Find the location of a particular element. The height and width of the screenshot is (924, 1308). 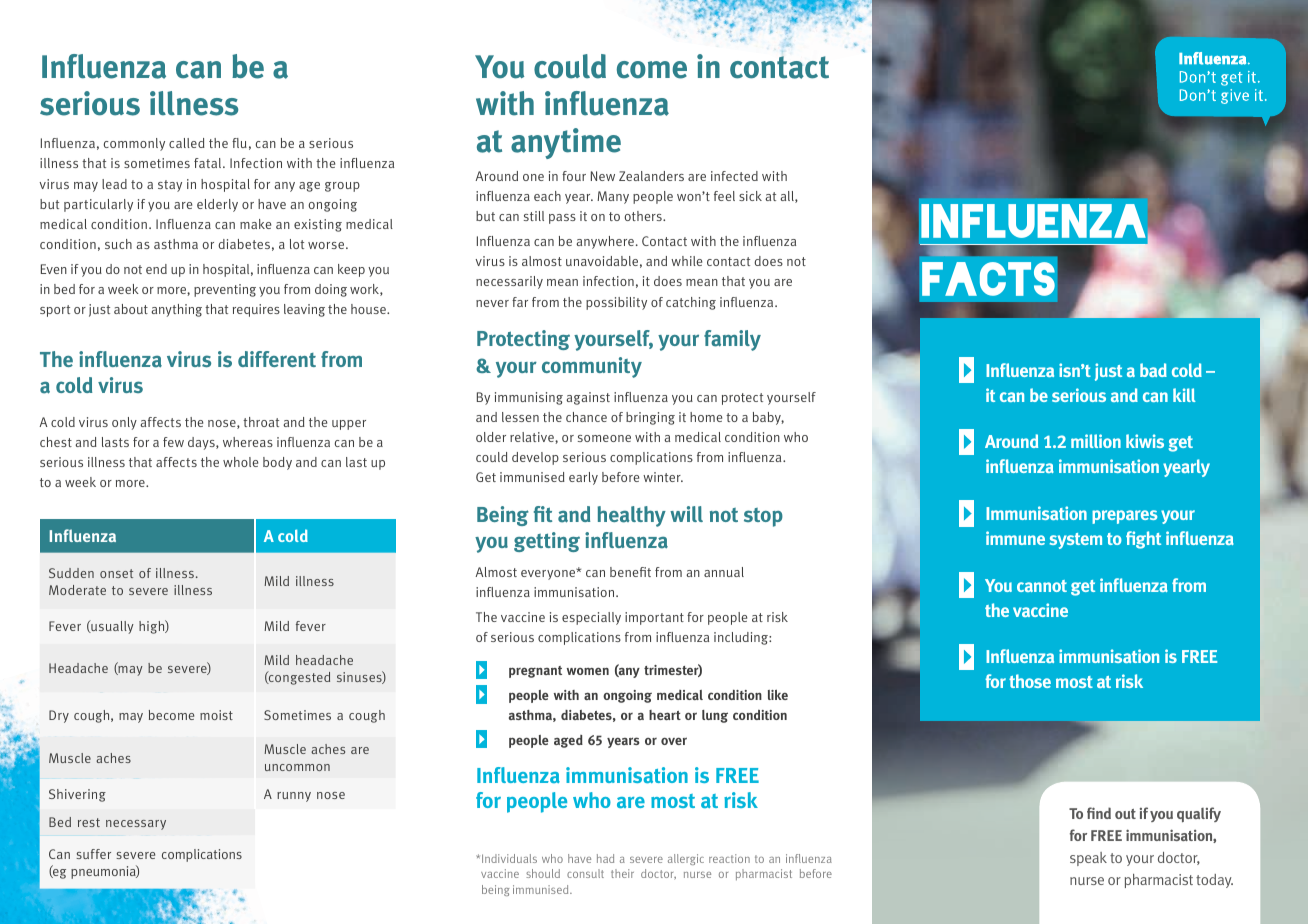

prepares is located at coordinates (1124, 517).
